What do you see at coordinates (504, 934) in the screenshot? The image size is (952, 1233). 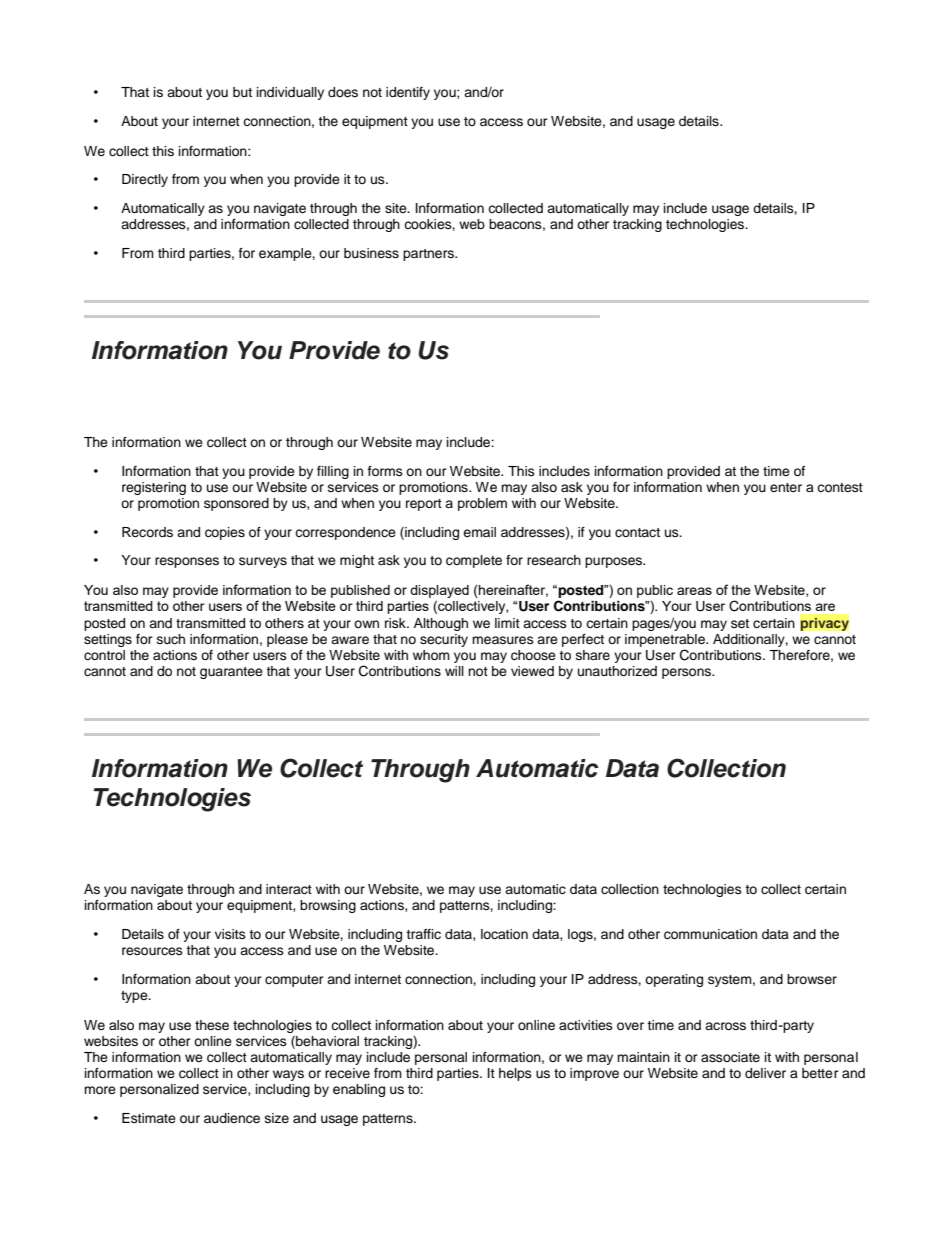 I see `location` at bounding box center [504, 934].
